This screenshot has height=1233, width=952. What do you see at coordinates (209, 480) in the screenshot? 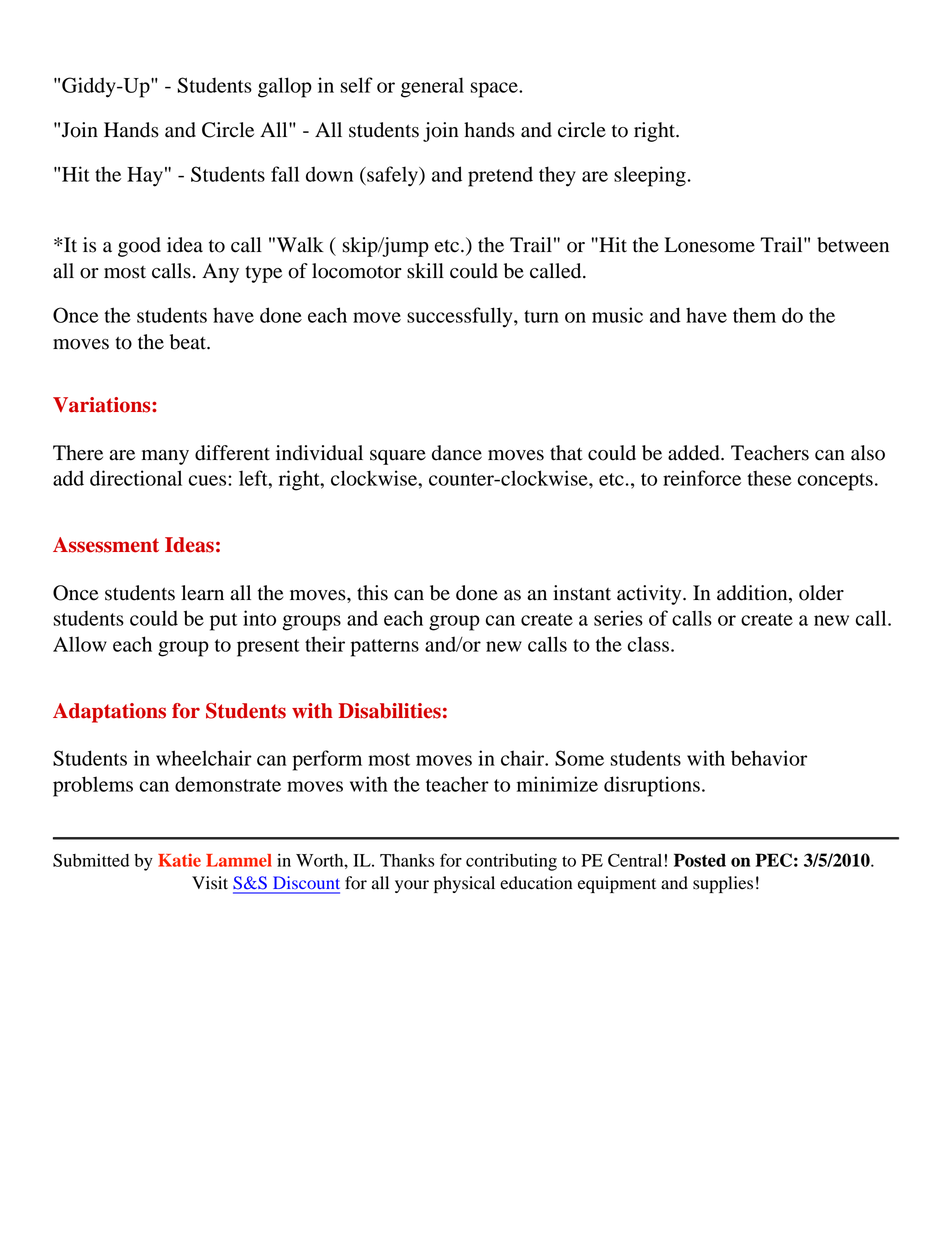
I see `cues` at bounding box center [209, 480].
